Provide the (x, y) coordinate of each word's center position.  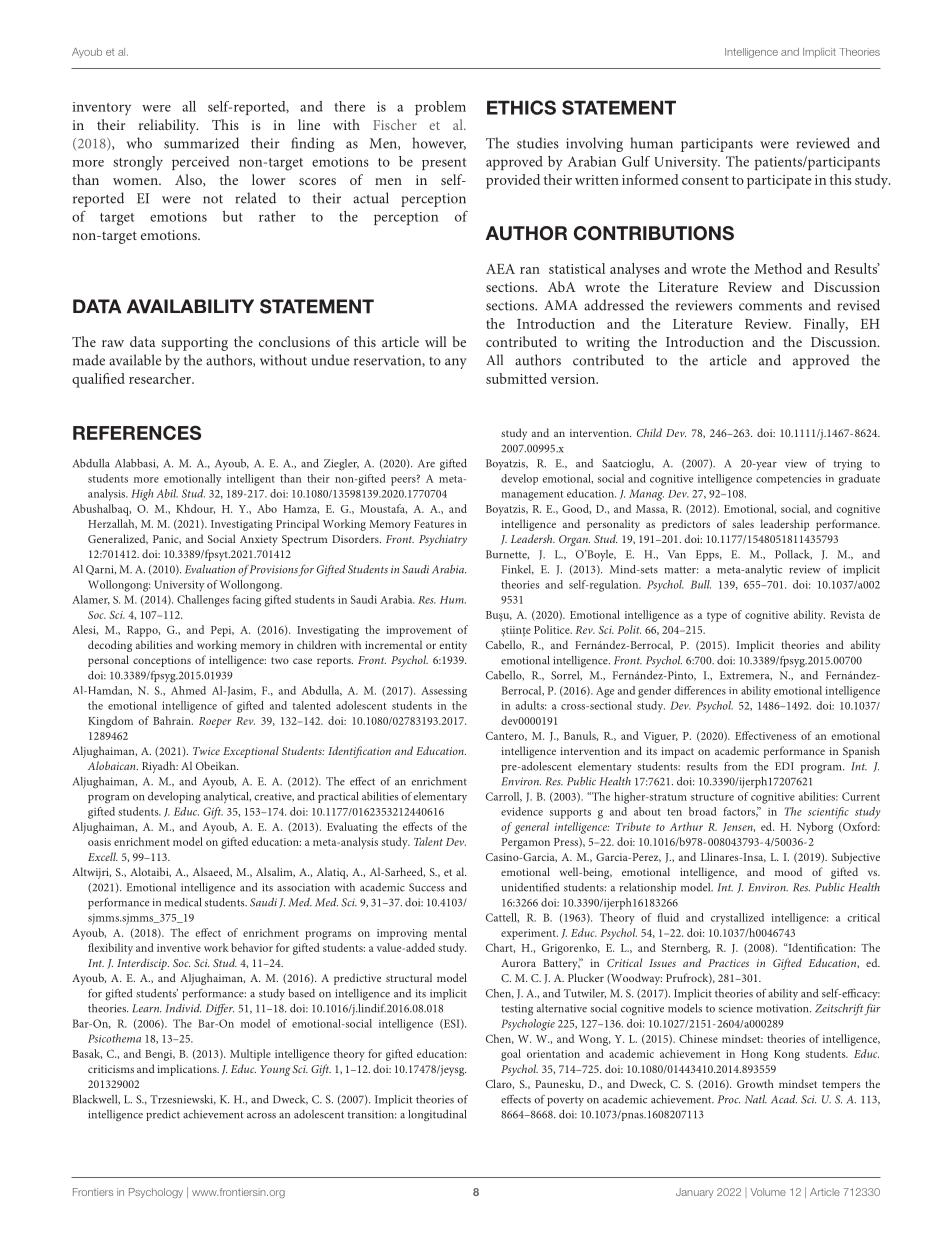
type (717, 617)
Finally (826, 325)
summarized (201, 143)
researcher (161, 378)
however (439, 143)
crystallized (737, 919)
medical (182, 902)
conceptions (162, 661)
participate (779, 182)
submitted (516, 378)
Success (427, 887)
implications (188, 1070)
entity (453, 646)
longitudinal (437, 1116)
